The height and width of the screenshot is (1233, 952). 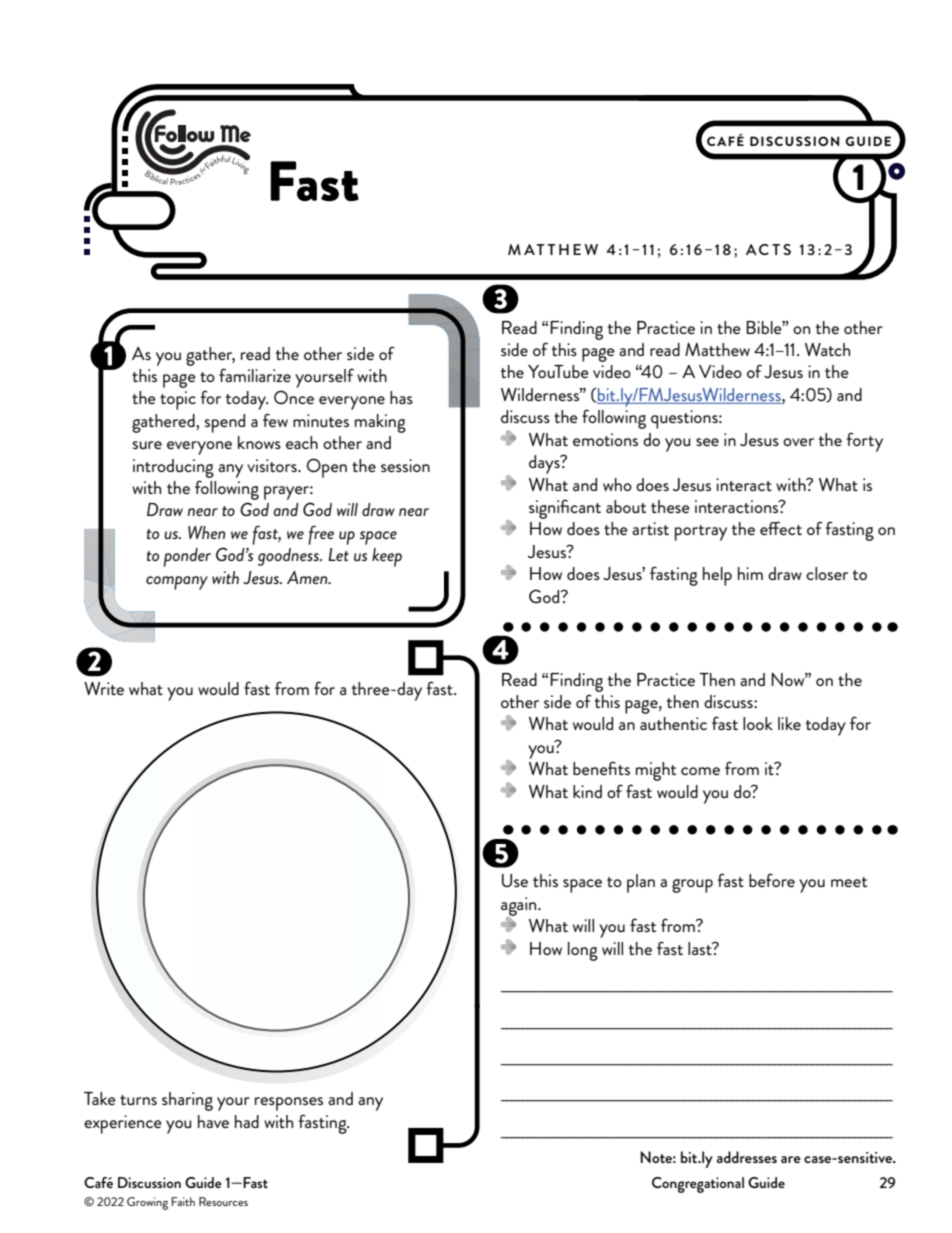 I want to click on Congregational, so click(x=698, y=1185).
